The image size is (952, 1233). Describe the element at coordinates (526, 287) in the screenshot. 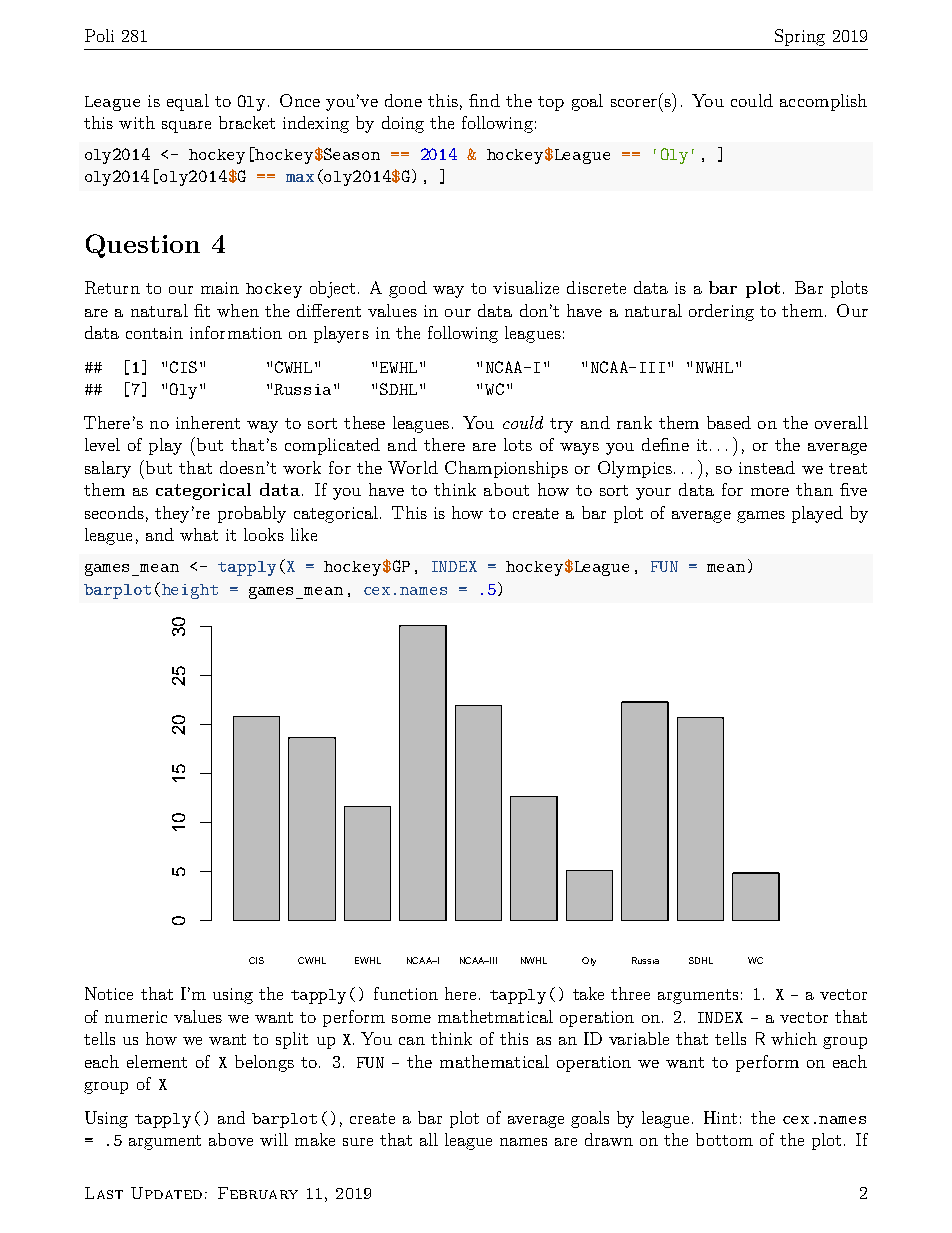

I see `visualize` at that location.
